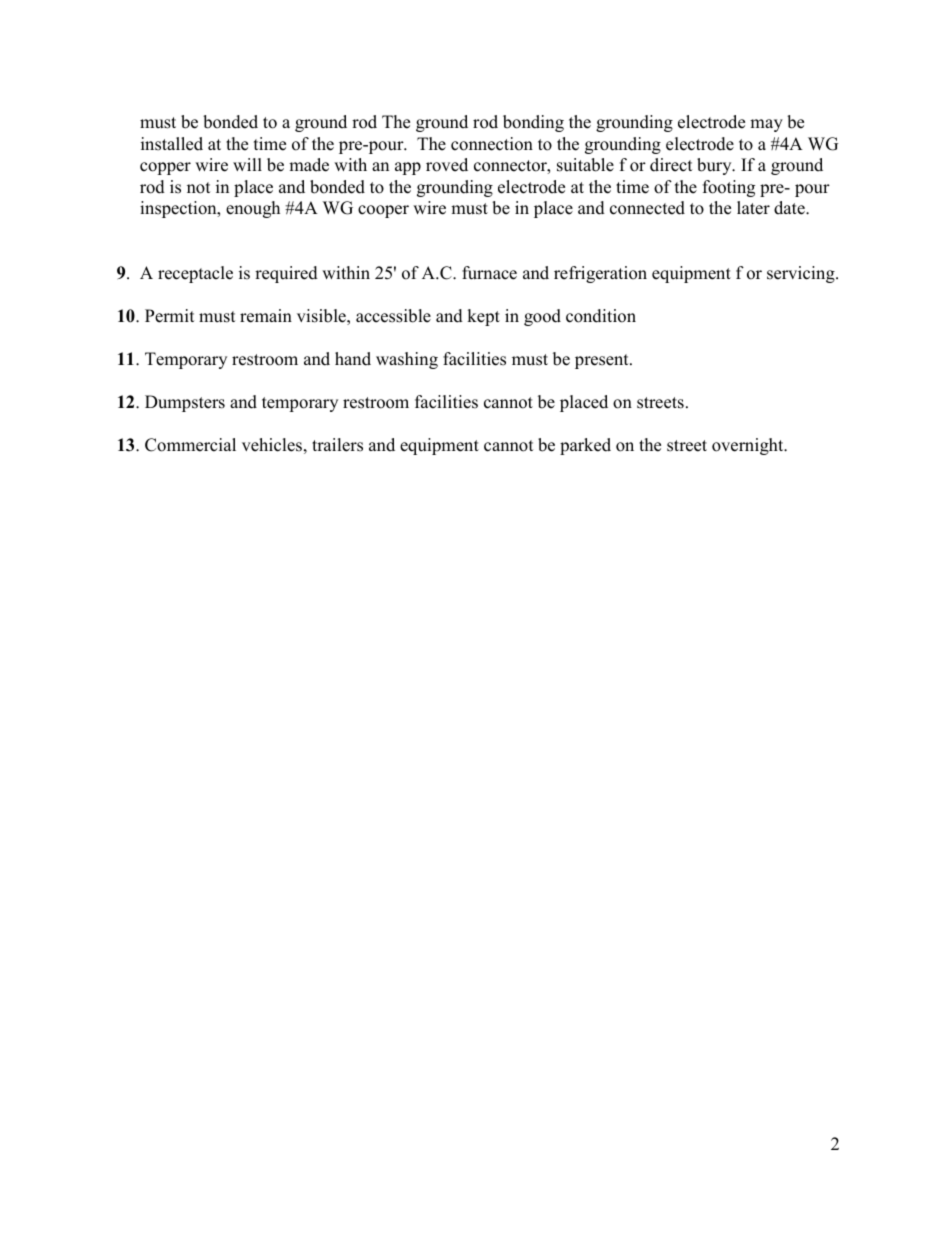 The width and height of the screenshot is (952, 1233). Describe the element at coordinates (185, 403) in the screenshot. I see `Dumpsters` at that location.
